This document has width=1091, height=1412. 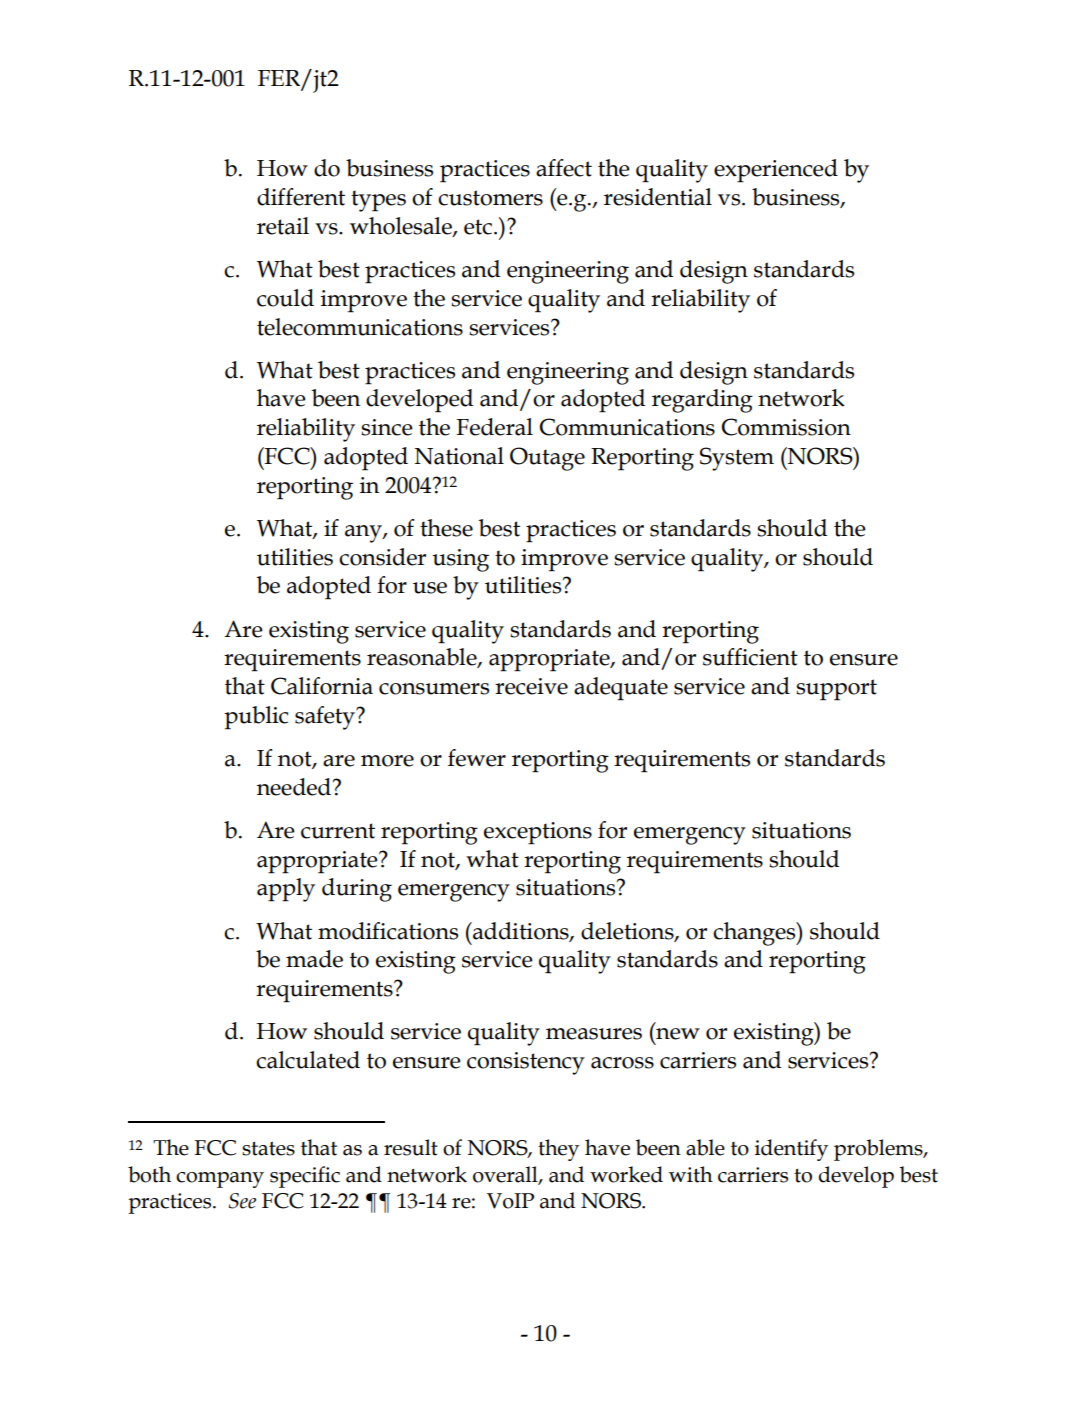 I want to click on deletions, so click(x=628, y=931).
